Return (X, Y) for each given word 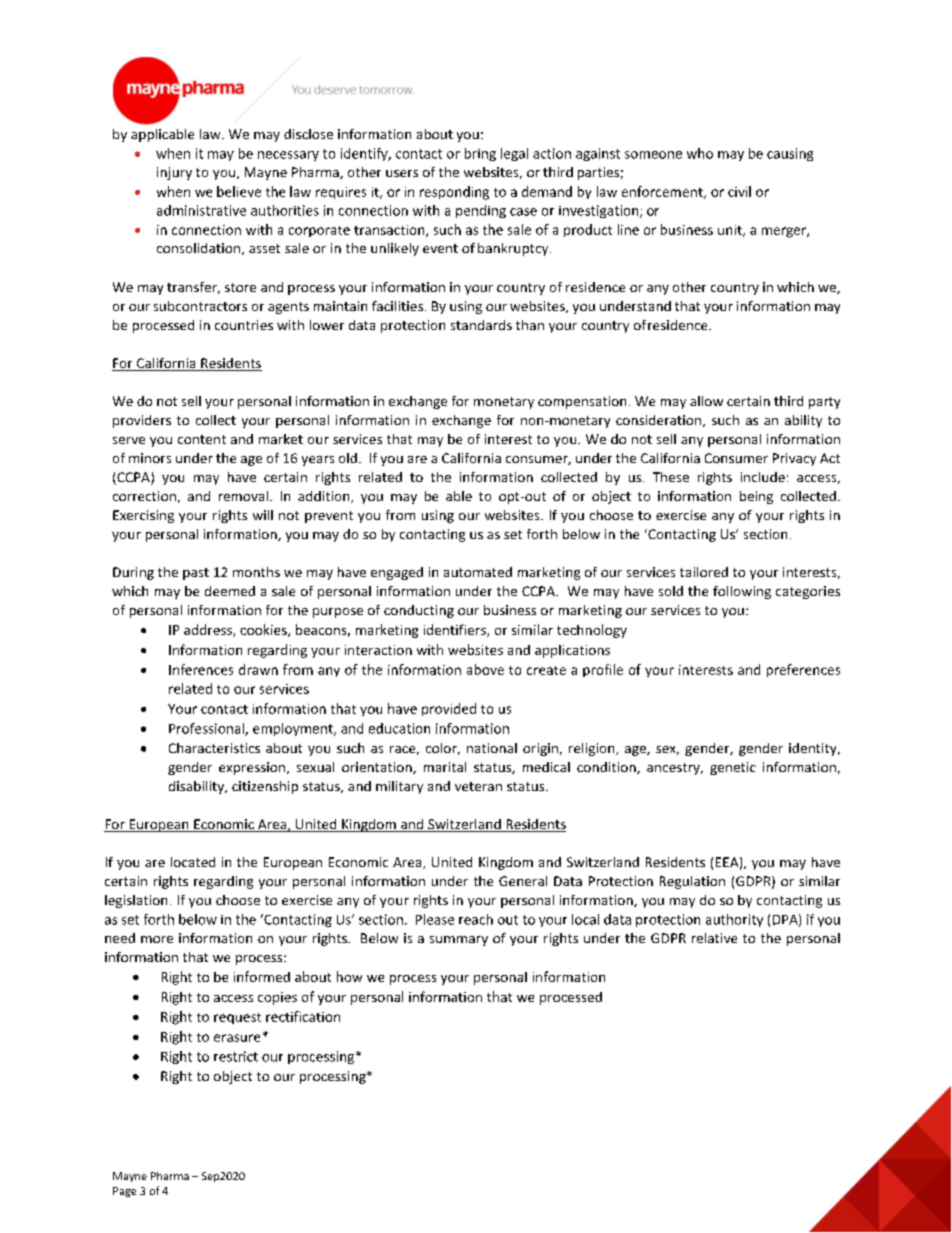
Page (124, 1192)
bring (480, 154)
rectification (303, 1016)
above (485, 669)
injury (174, 173)
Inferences (201, 669)
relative (714, 938)
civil (739, 191)
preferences (803, 670)
